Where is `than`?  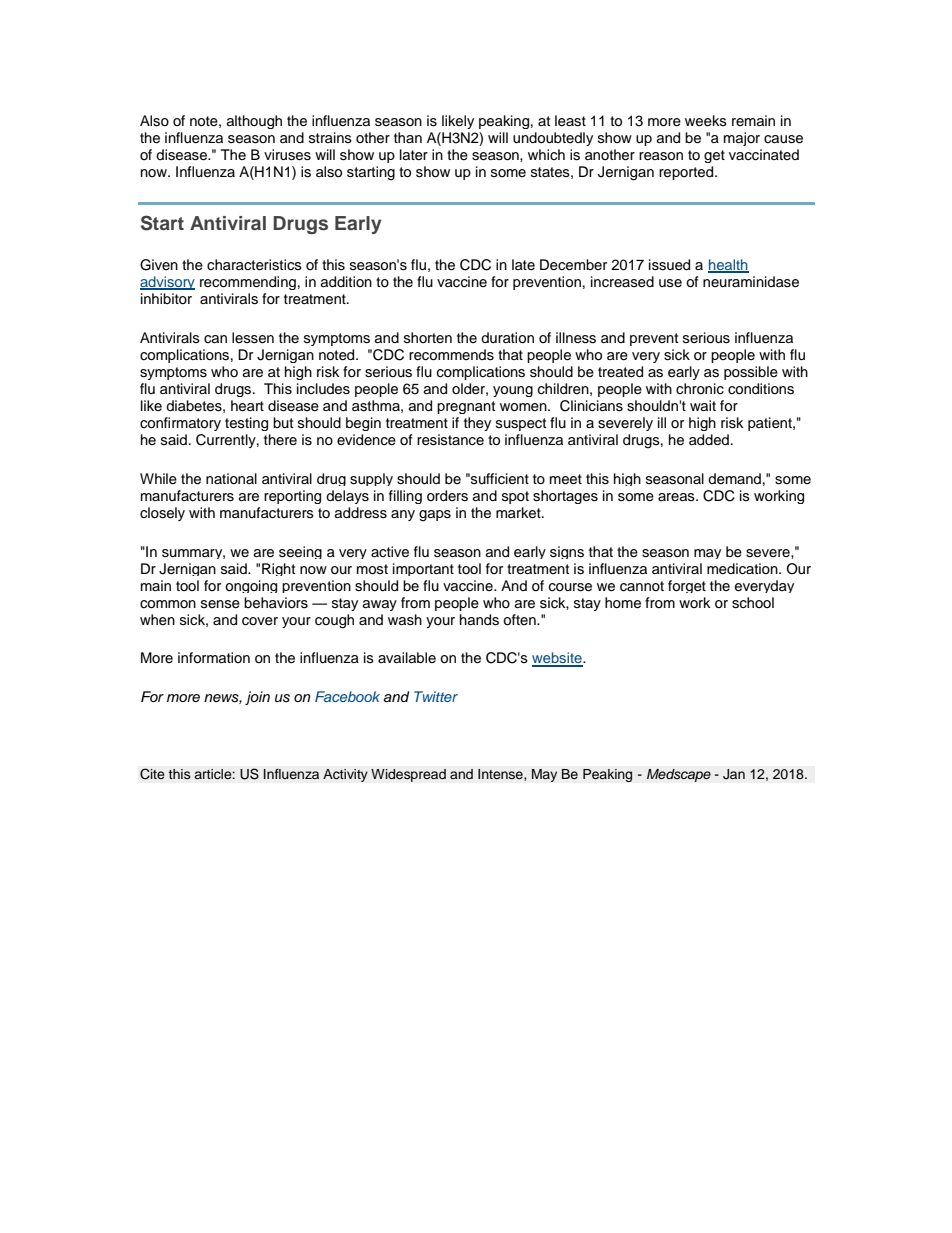
than is located at coordinates (408, 137).
